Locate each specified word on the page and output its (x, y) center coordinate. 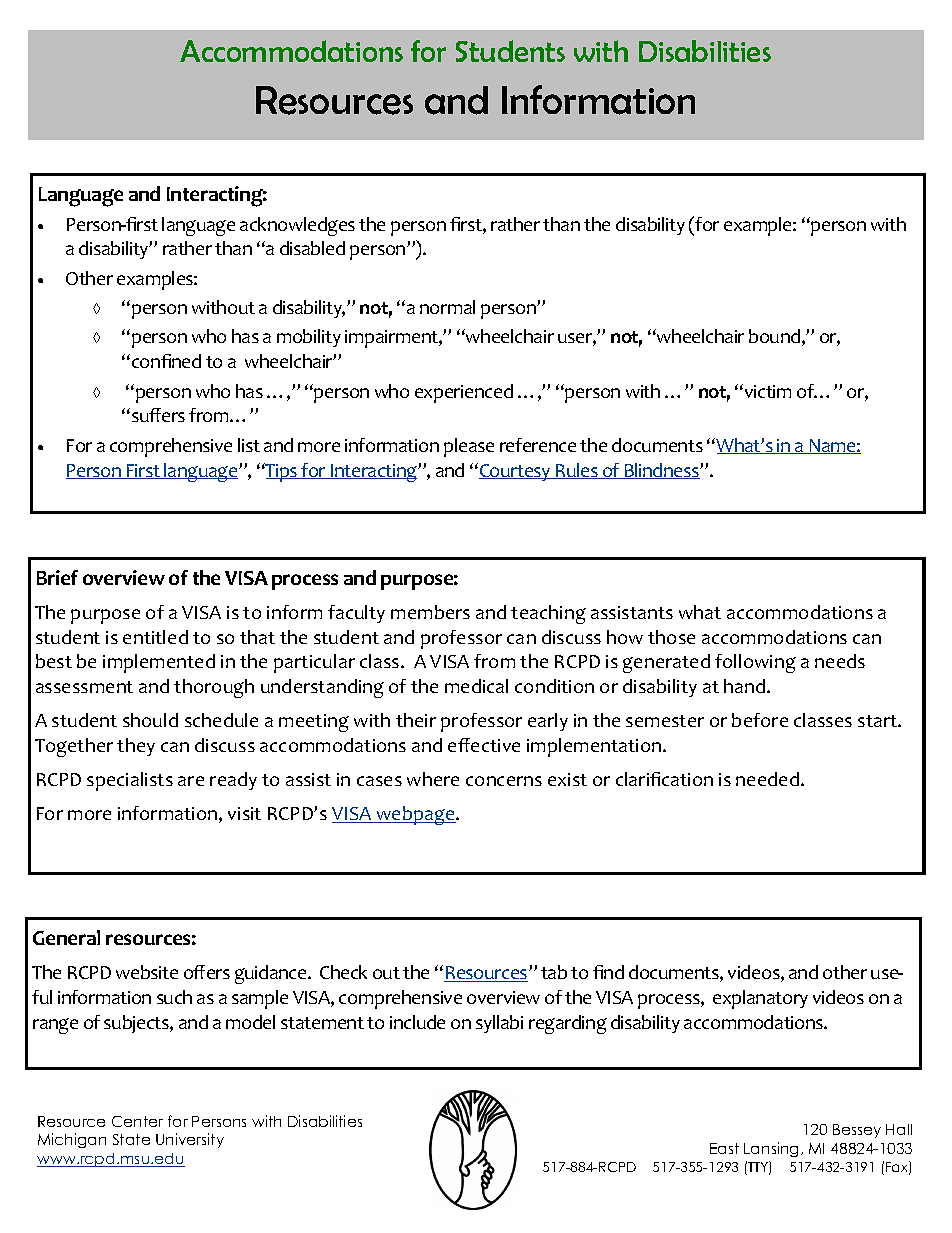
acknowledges (297, 226)
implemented (159, 663)
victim (766, 391)
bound (776, 337)
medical (476, 686)
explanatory (760, 999)
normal (447, 307)
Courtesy (516, 472)
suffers (158, 415)
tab (554, 972)
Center (137, 1121)
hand (746, 686)
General (66, 937)
